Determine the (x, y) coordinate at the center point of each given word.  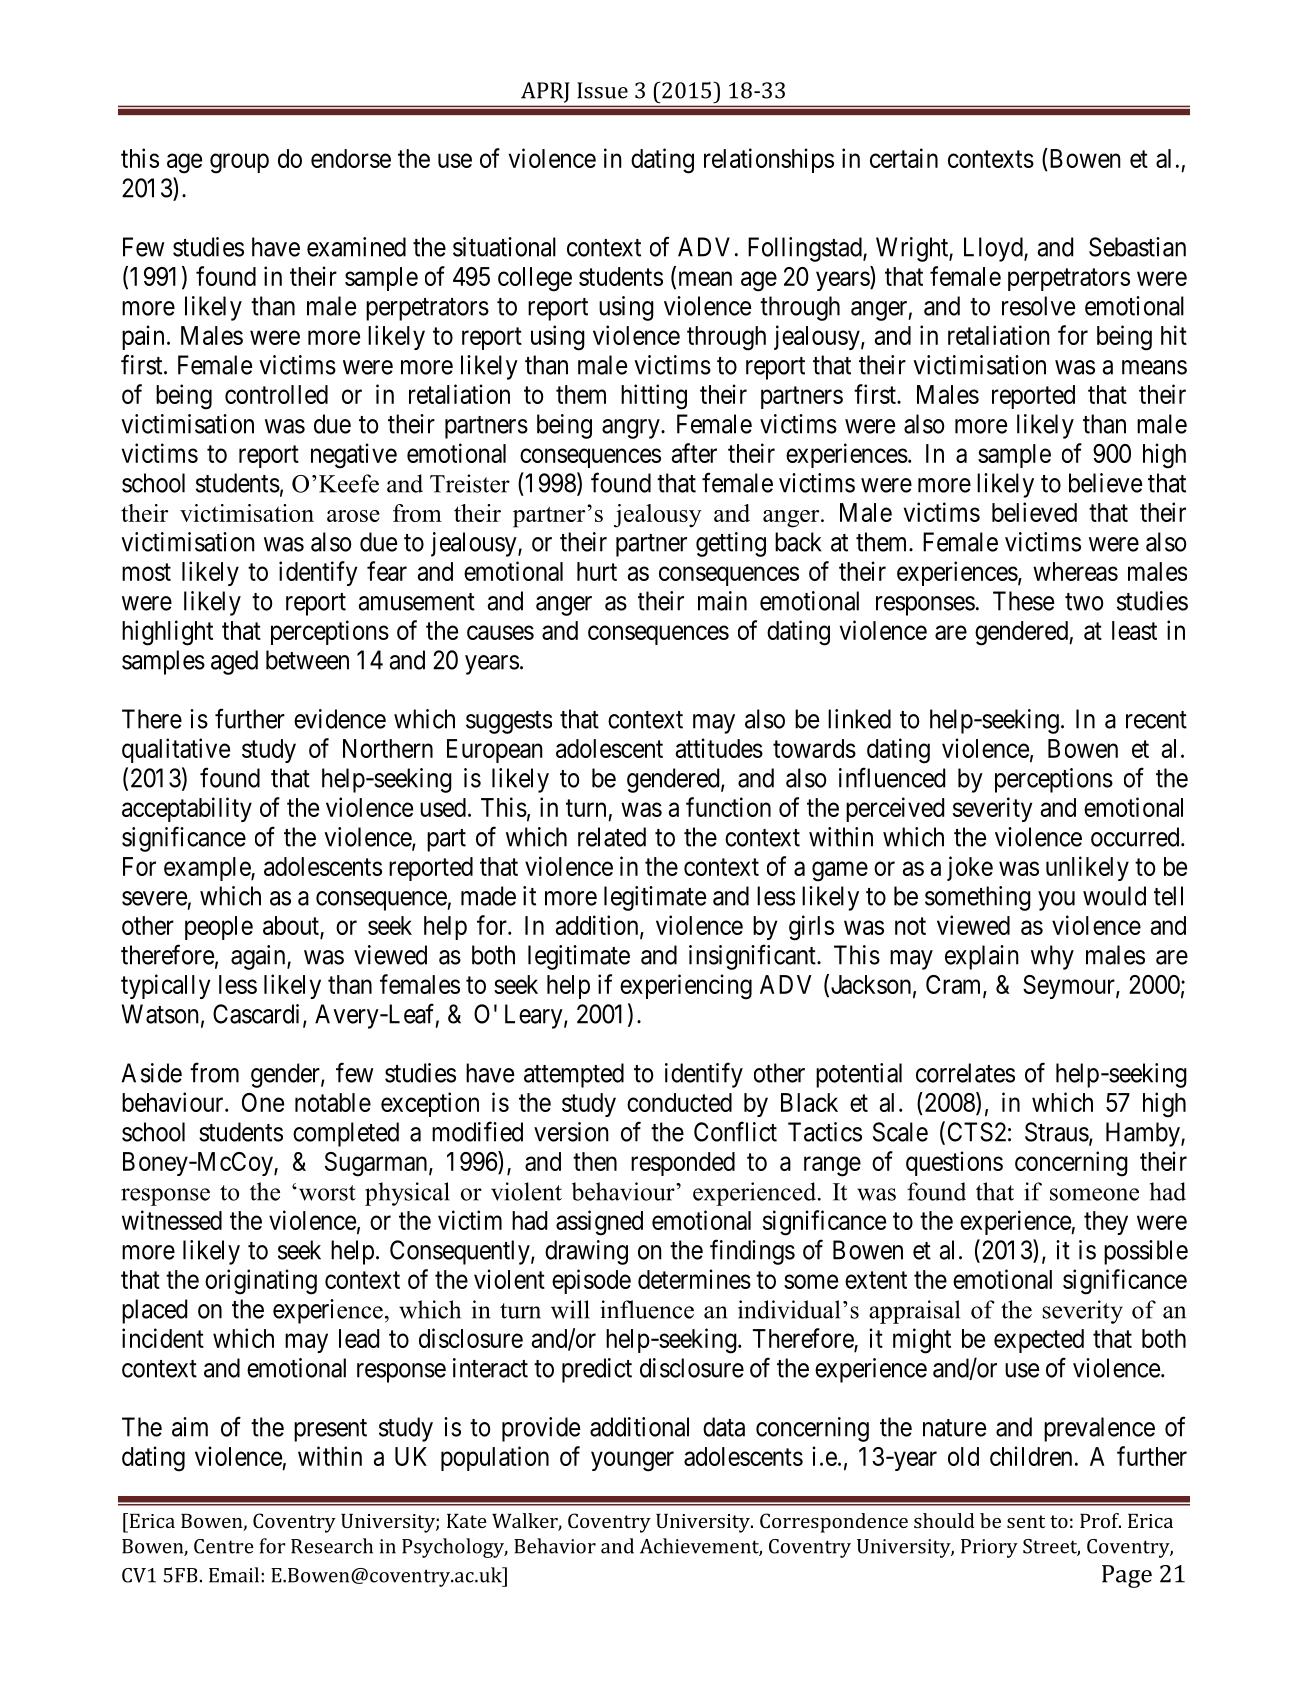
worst (326, 1193)
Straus (1057, 1132)
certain (904, 158)
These (1023, 601)
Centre (224, 1546)
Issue (602, 90)
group (239, 164)
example (208, 869)
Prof (1100, 1520)
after (694, 453)
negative (354, 456)
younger (632, 1461)
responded (683, 1164)
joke (970, 868)
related (612, 837)
